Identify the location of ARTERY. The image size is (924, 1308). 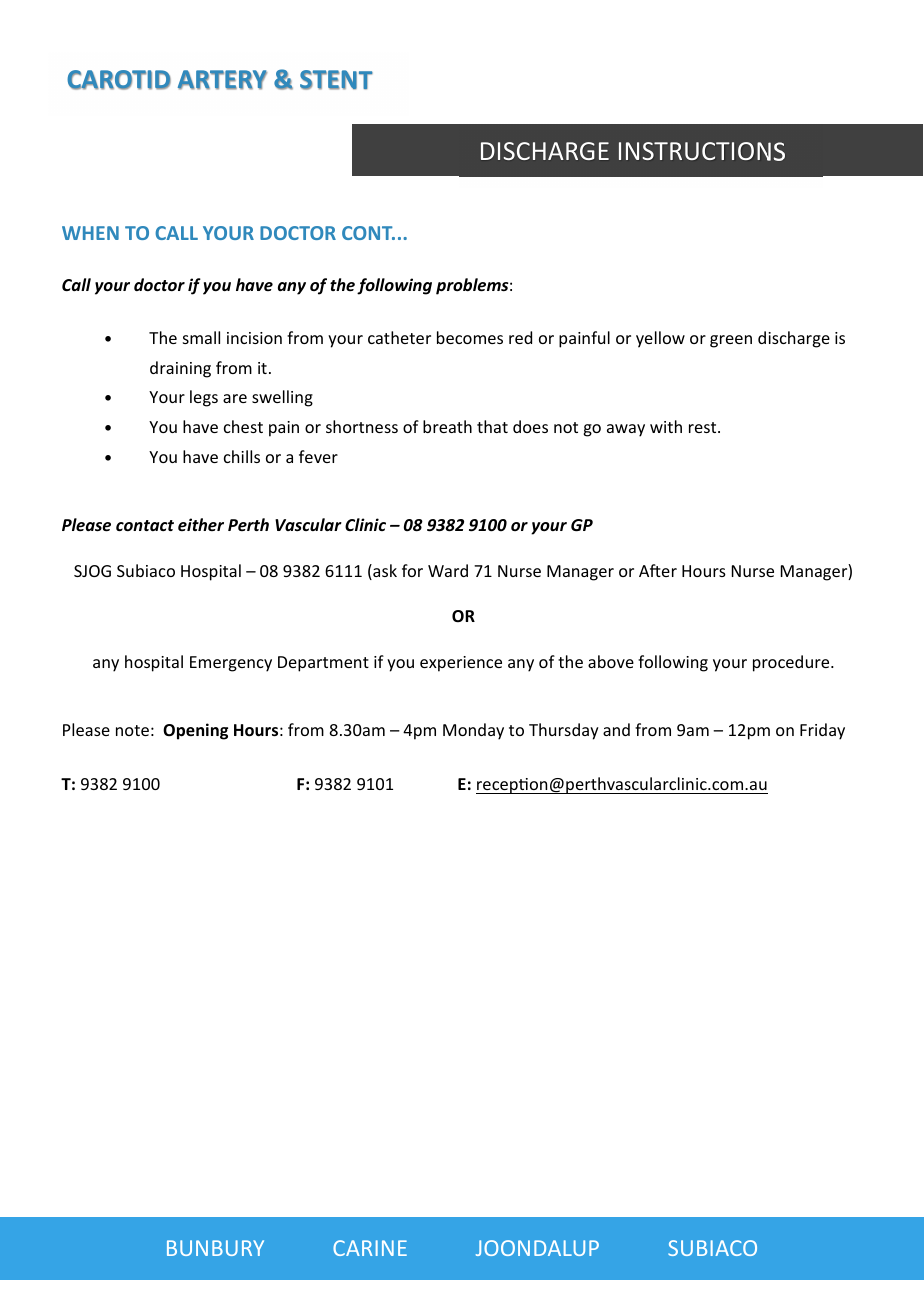
(222, 80).
